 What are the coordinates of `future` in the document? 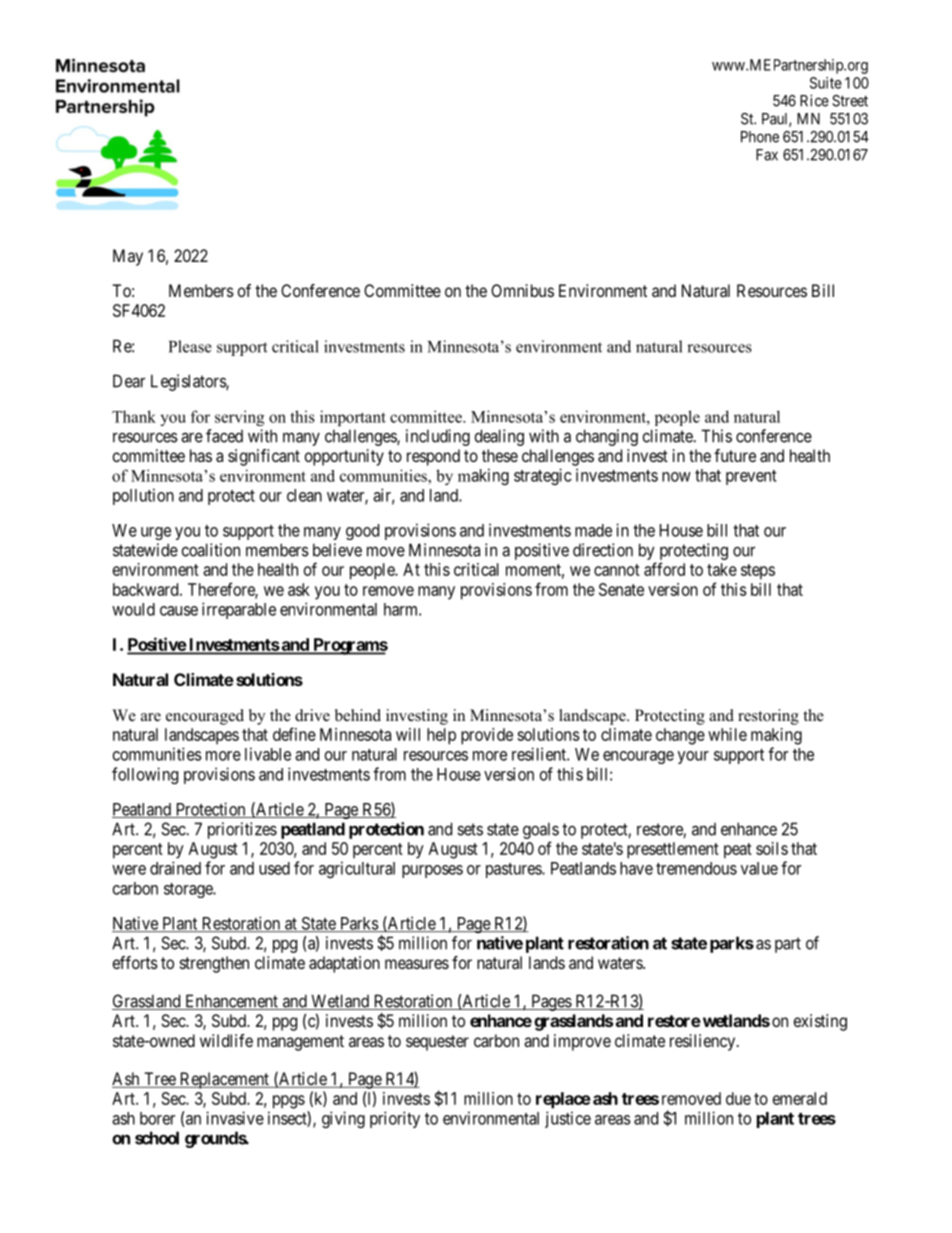 It's located at (735, 455).
